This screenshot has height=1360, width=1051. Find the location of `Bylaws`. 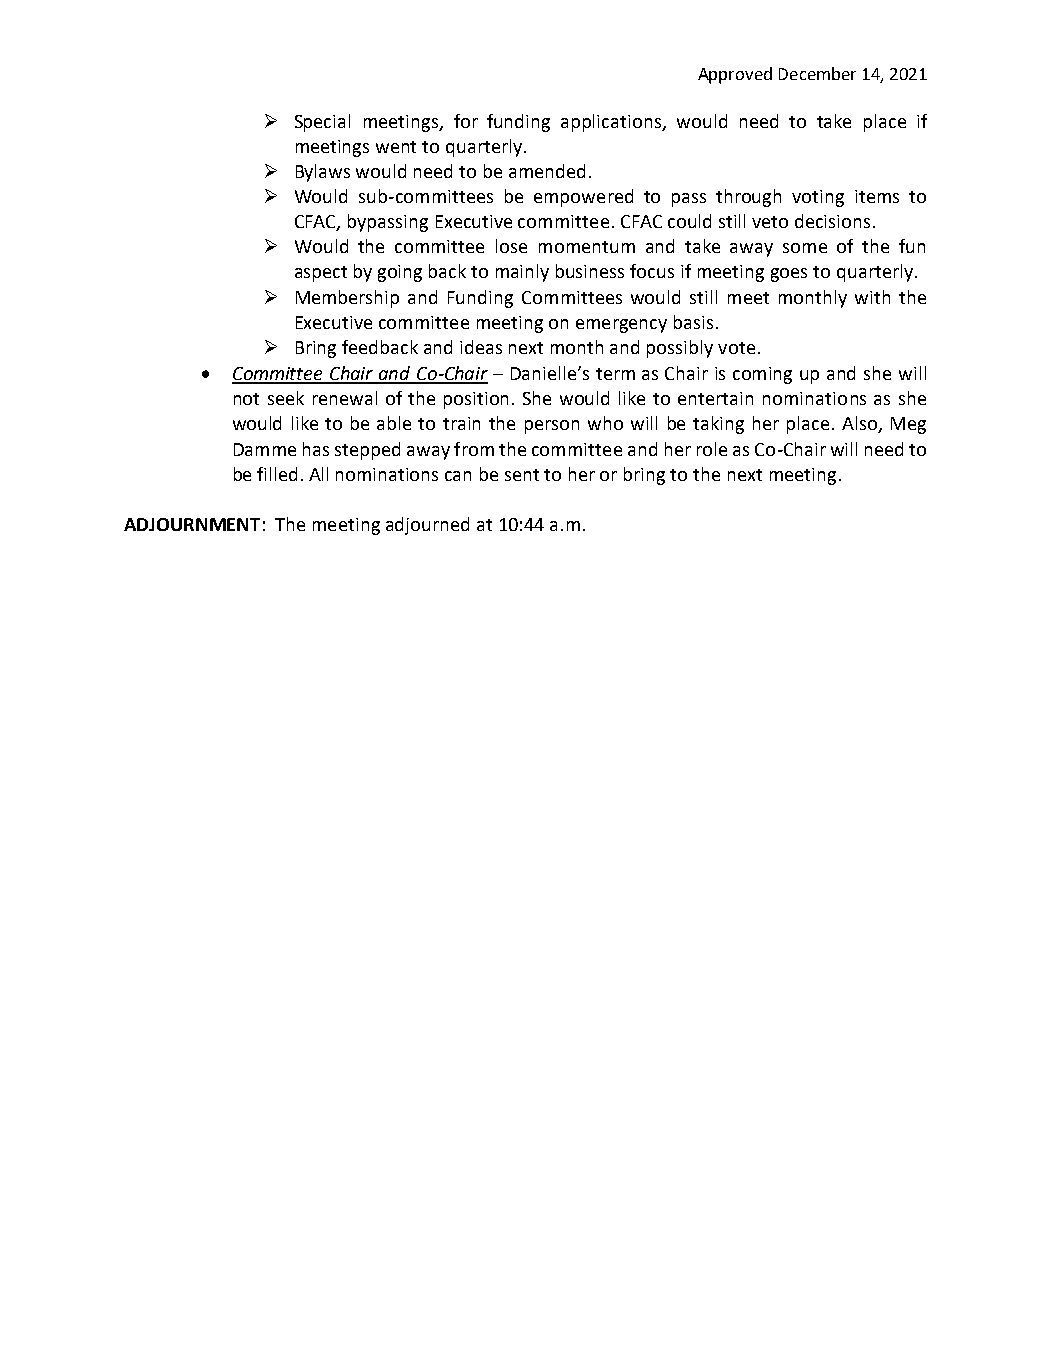

Bylaws is located at coordinates (323, 173).
